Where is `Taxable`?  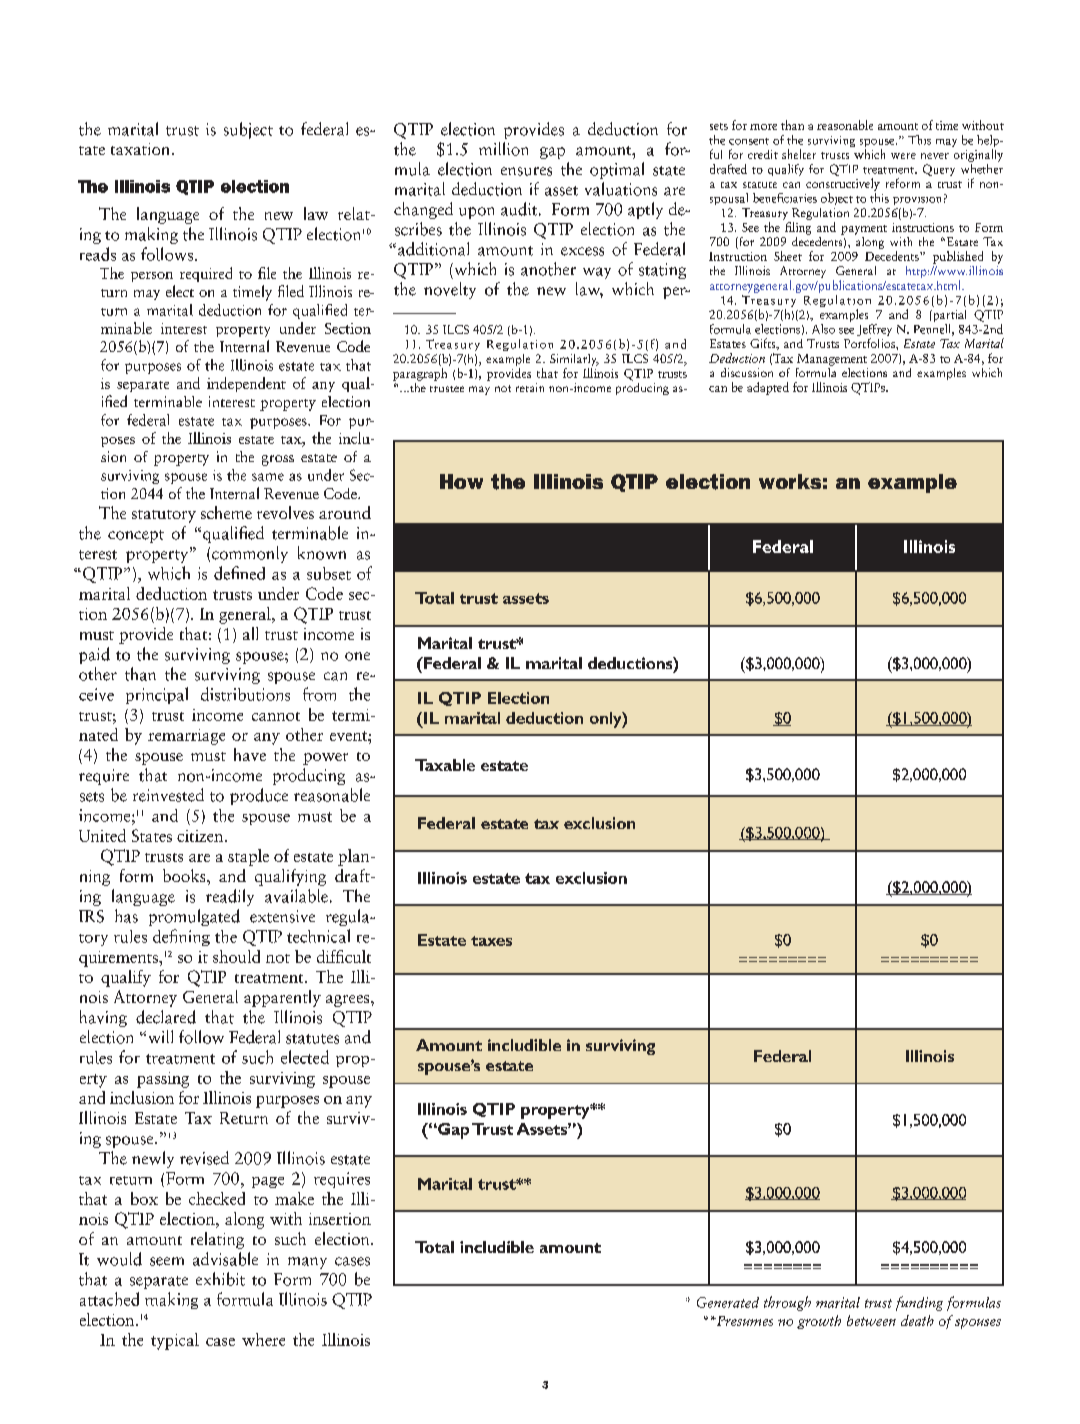
Taxable is located at coordinates (445, 765).
